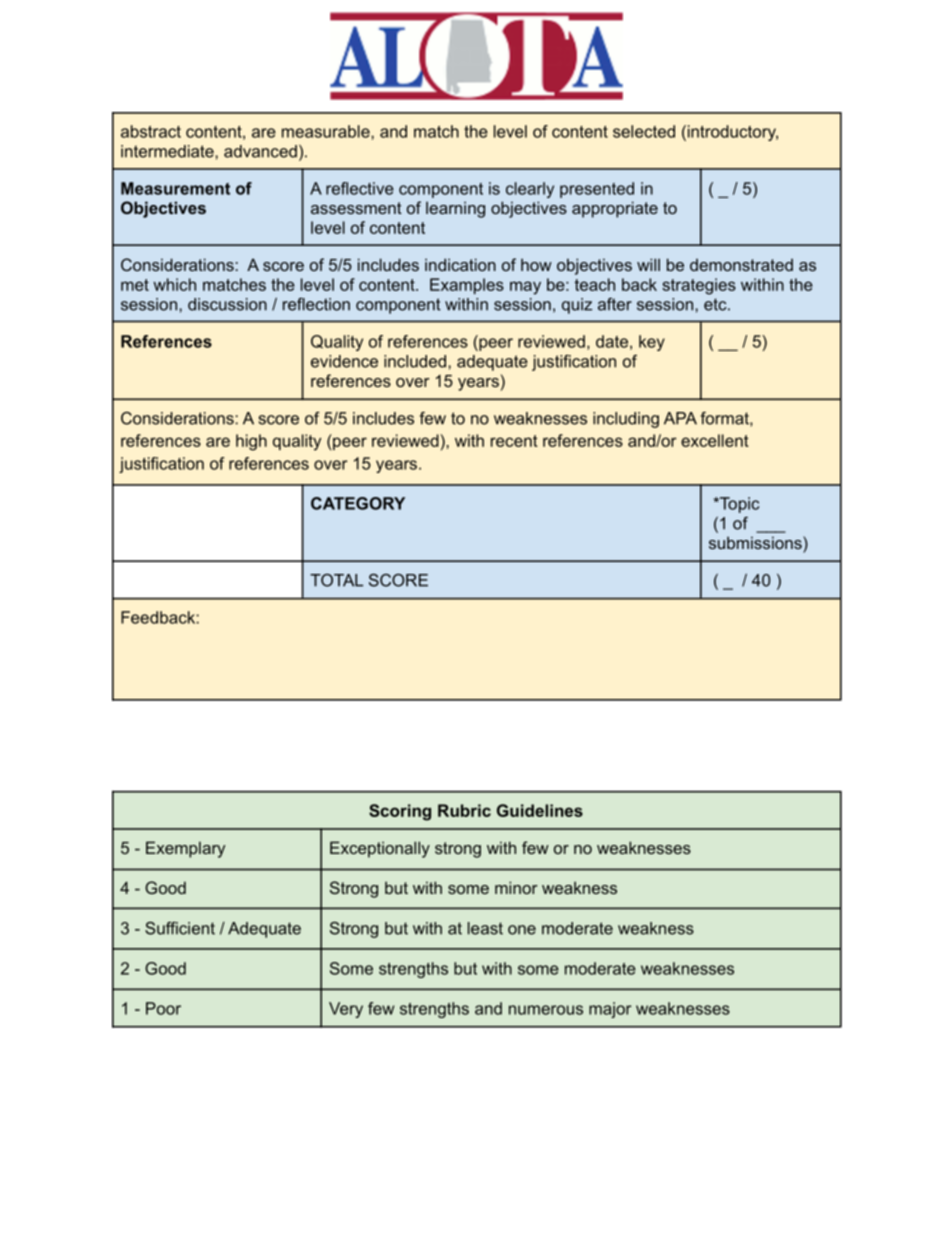 The image size is (952, 1233). Describe the element at coordinates (485, 928) in the document. I see `least` at that location.
